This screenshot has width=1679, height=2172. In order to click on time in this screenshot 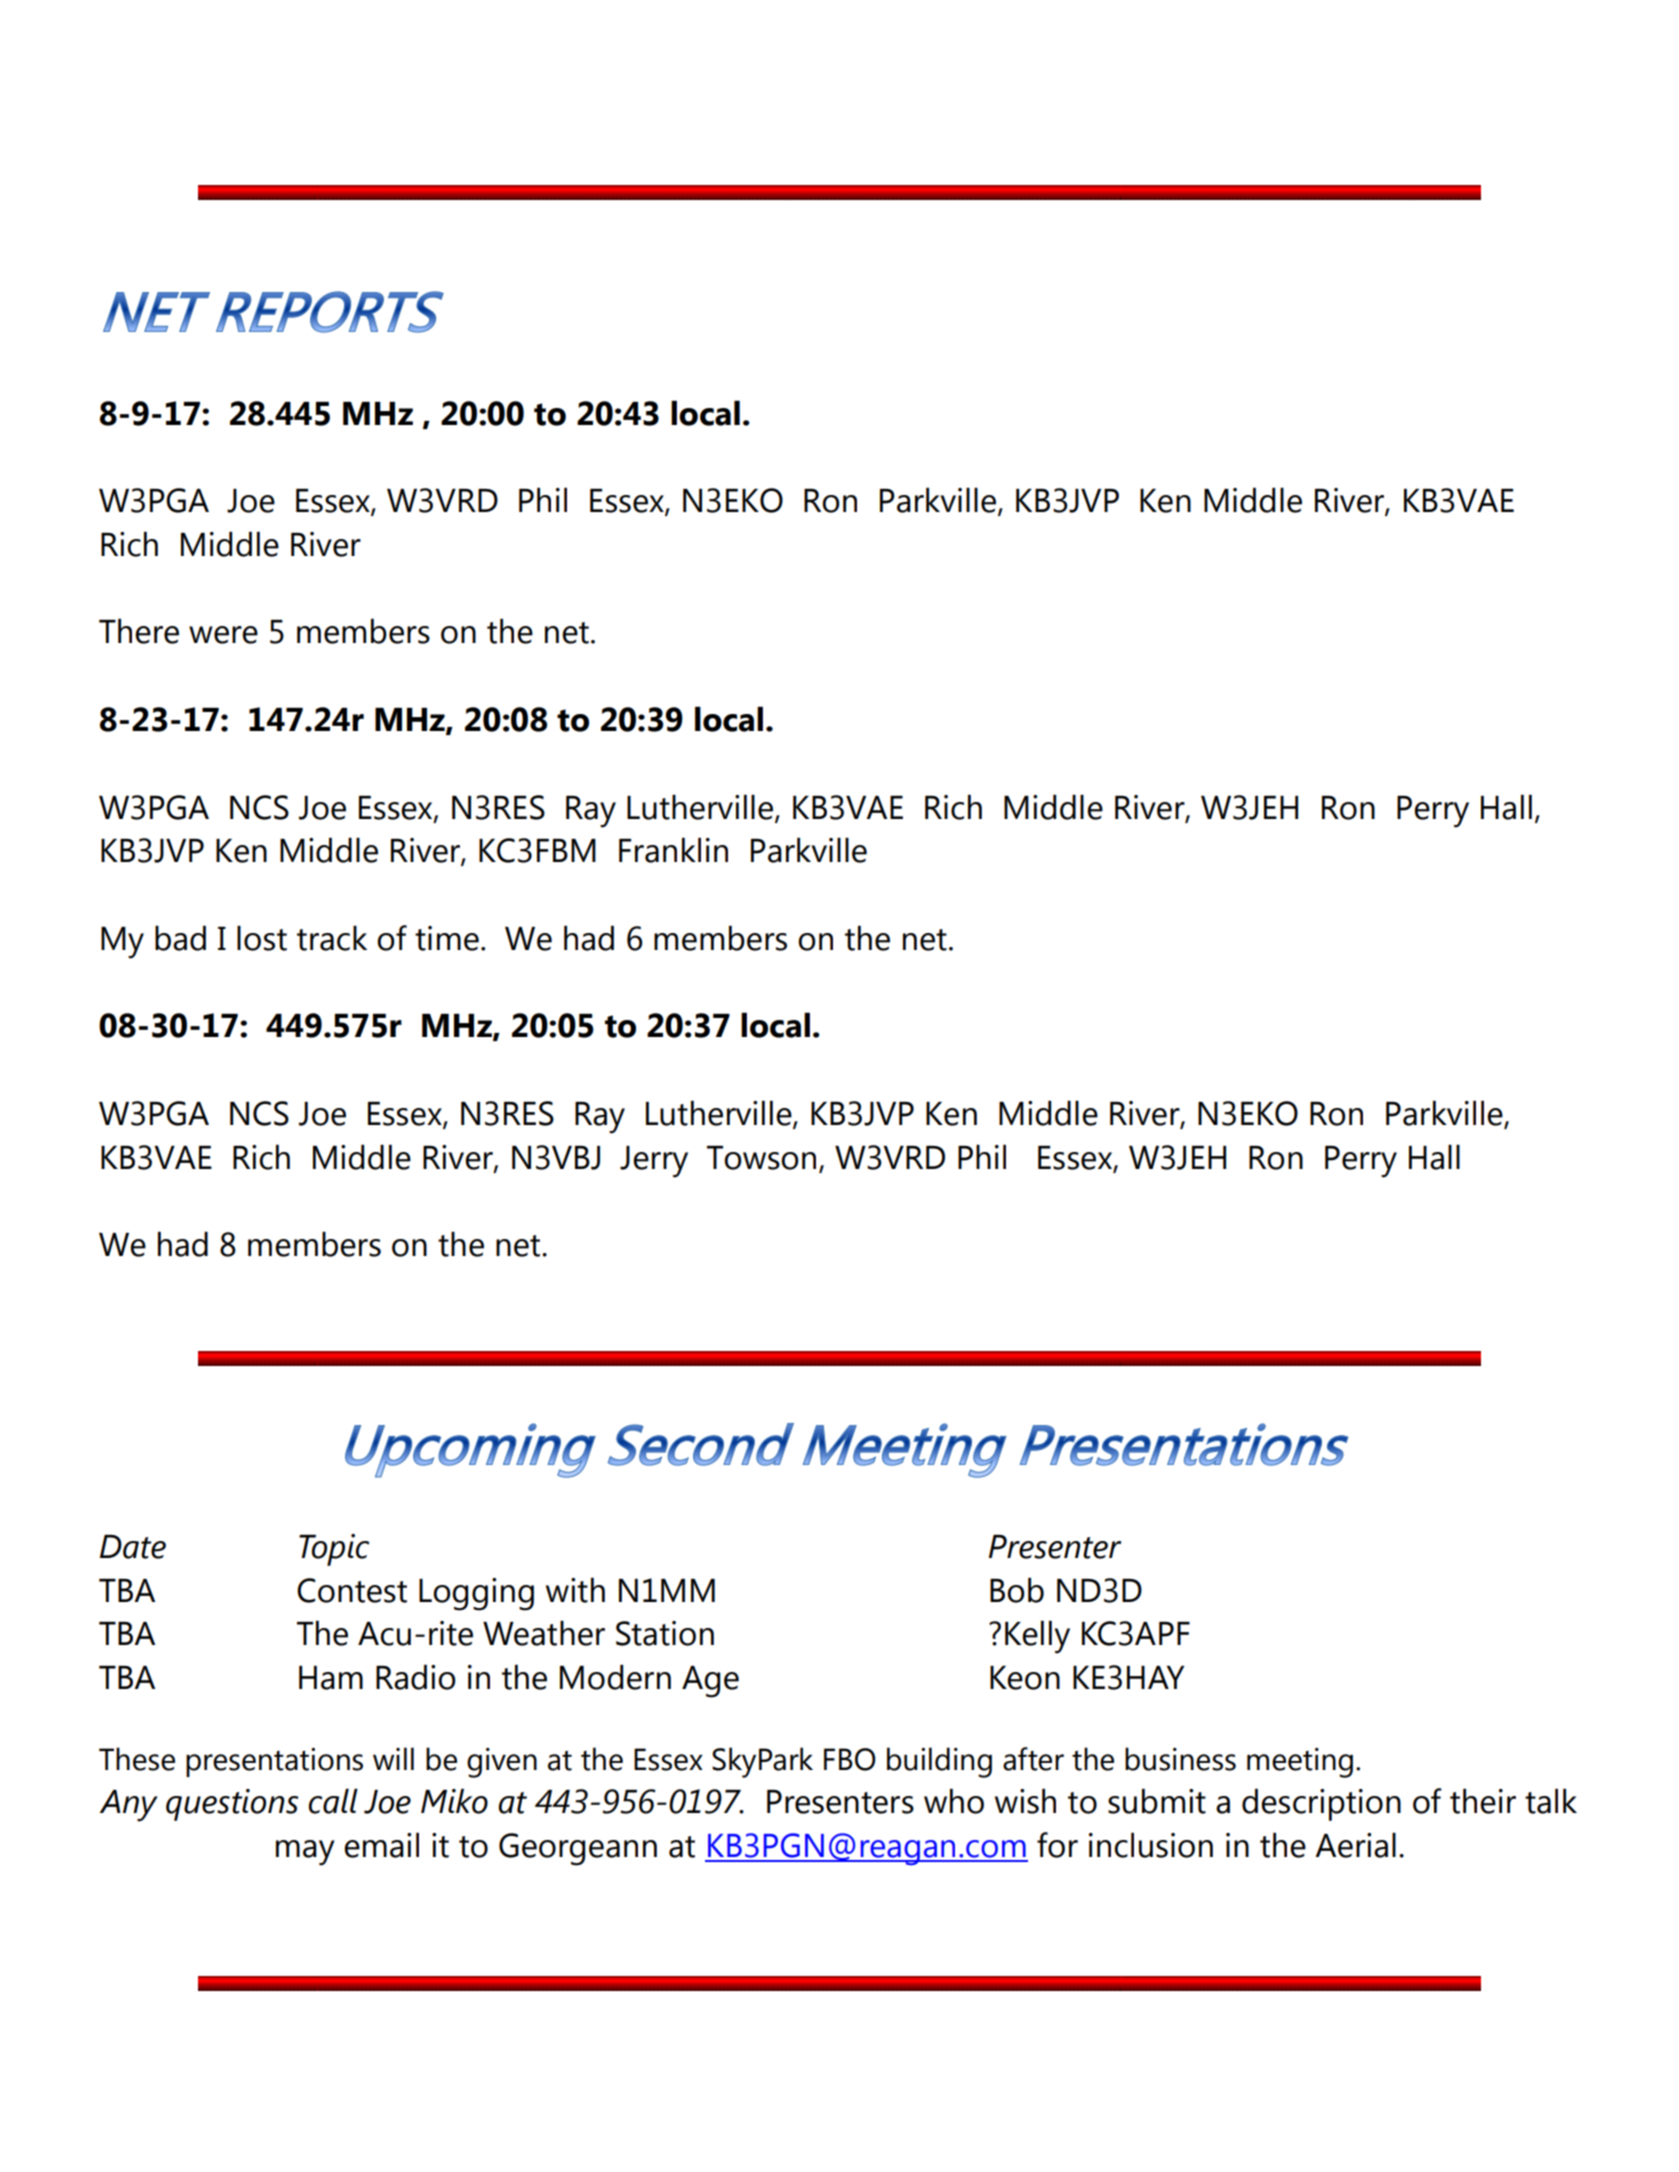, I will do `click(447, 938)`.
